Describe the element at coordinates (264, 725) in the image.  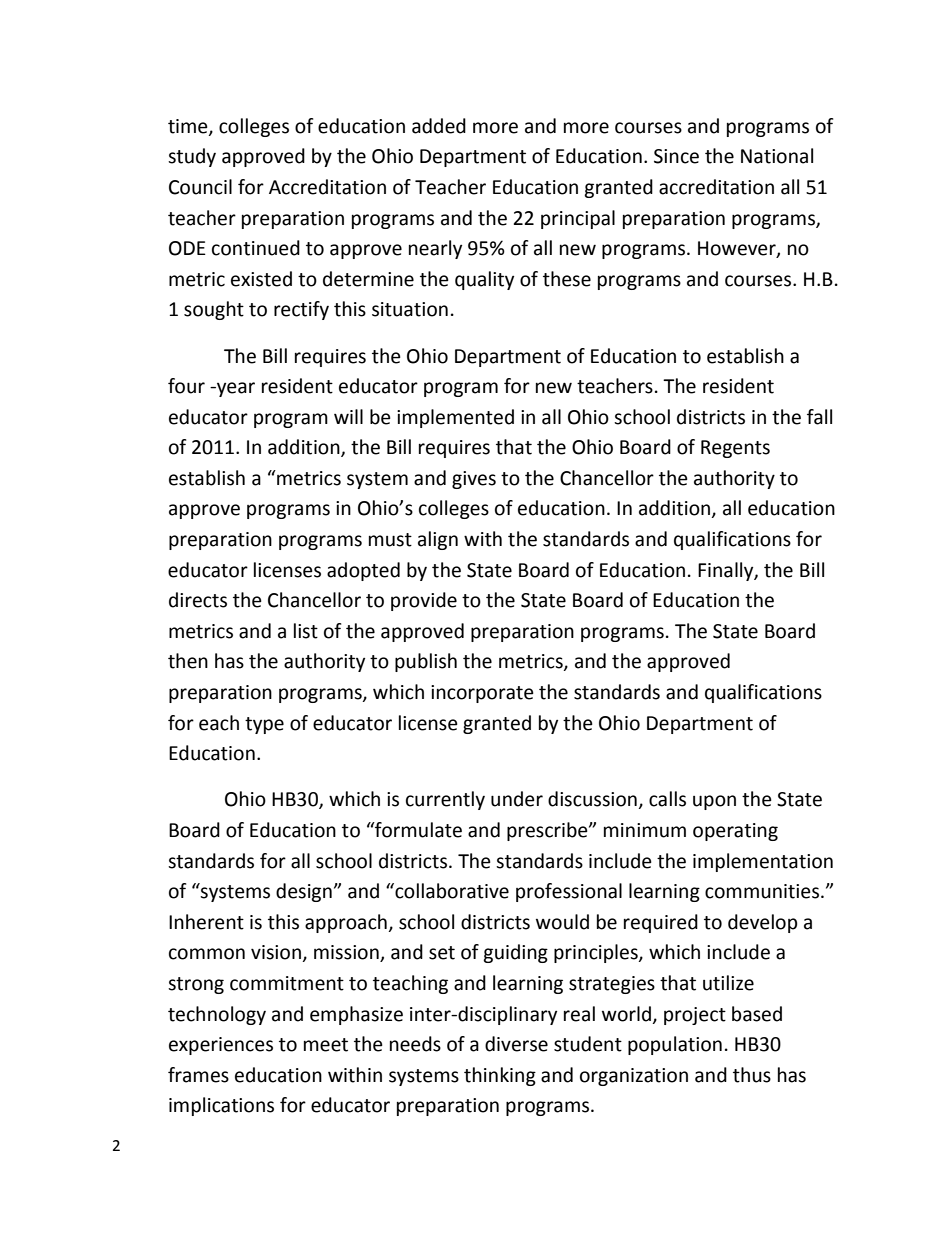
I see `type` at that location.
